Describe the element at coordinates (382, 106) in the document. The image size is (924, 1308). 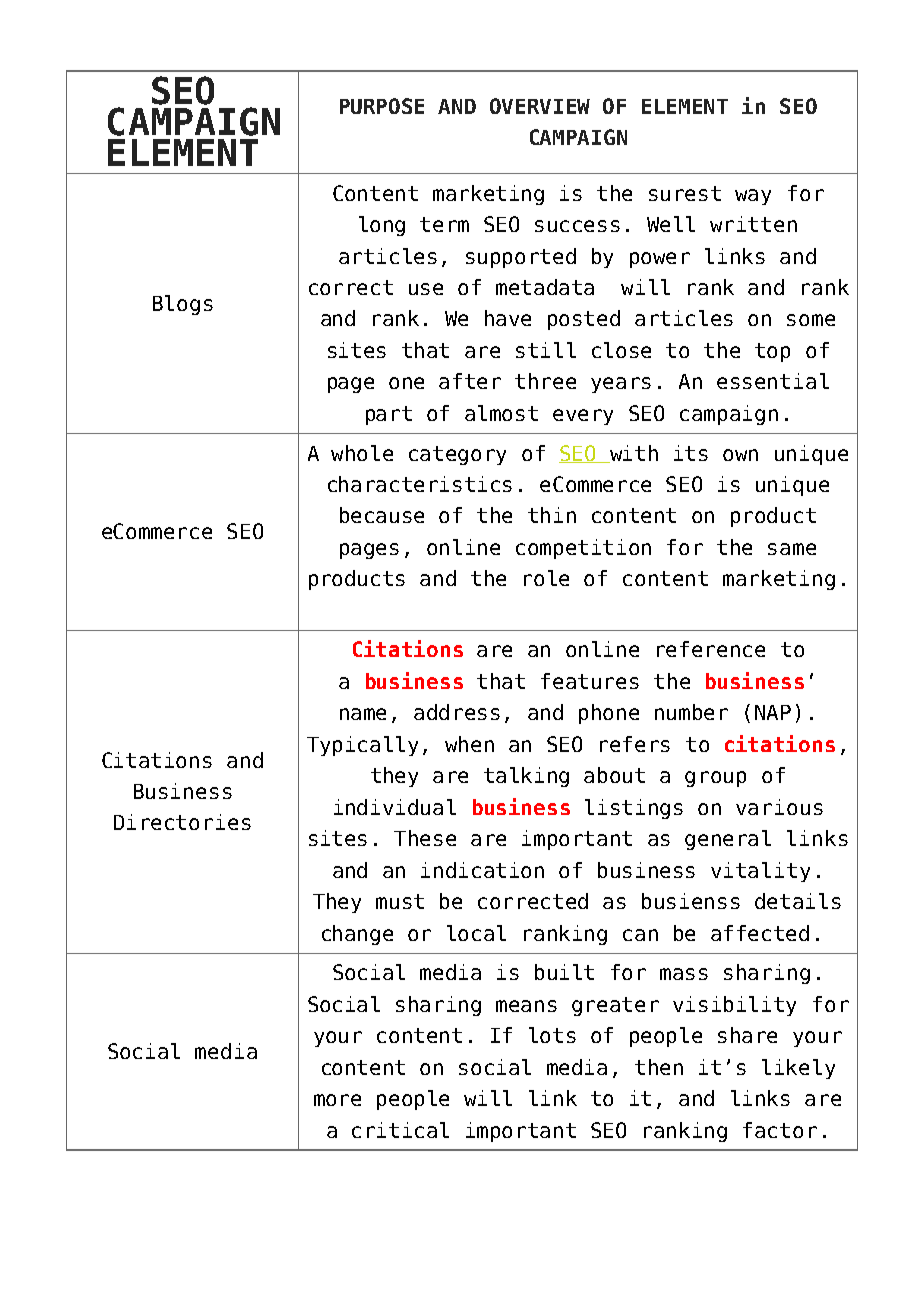
I see `PURPOSE` at that location.
